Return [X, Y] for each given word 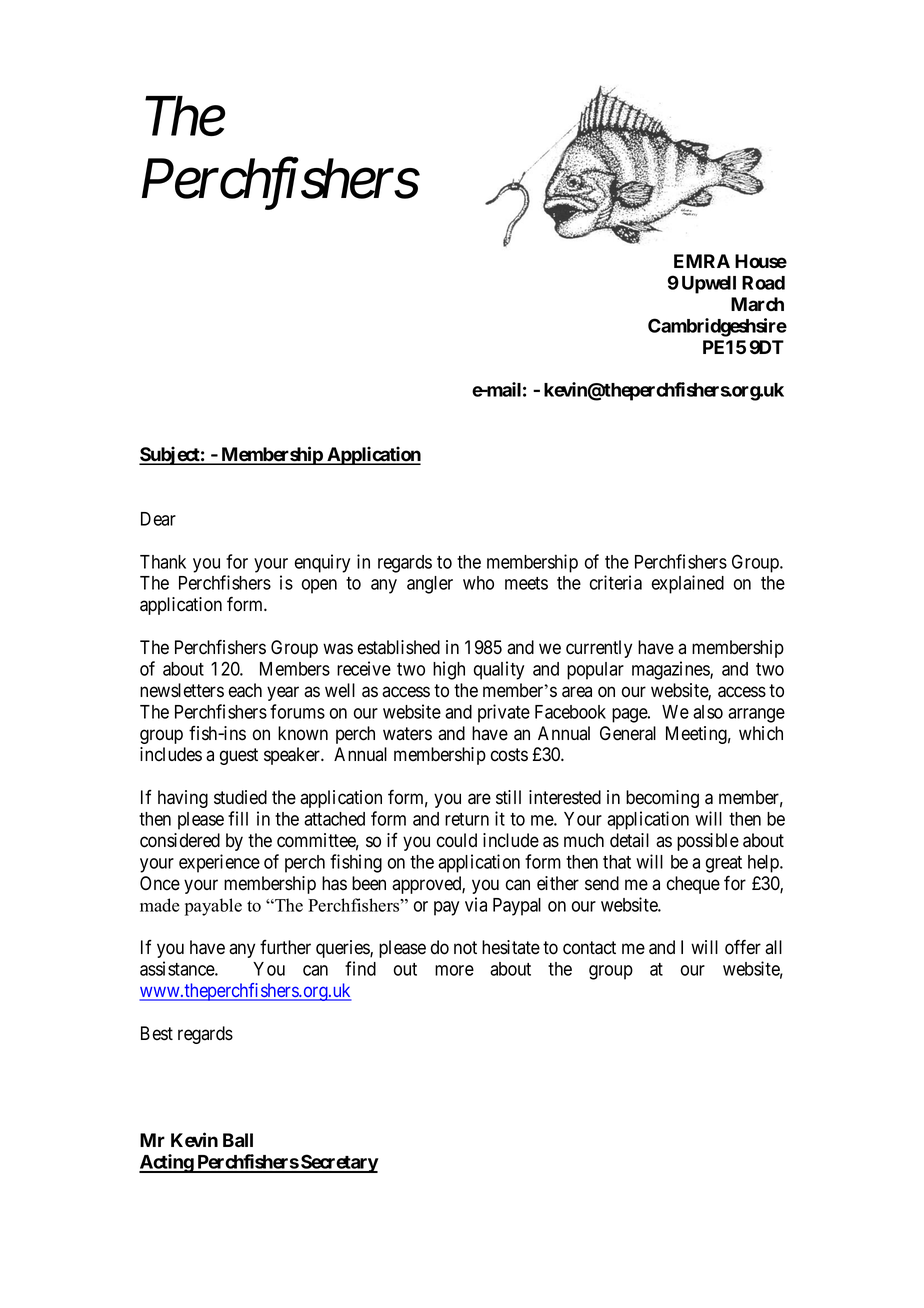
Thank [163, 562]
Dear [158, 519]
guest [239, 756]
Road [763, 283]
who [478, 583]
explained [687, 584]
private [504, 713]
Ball [238, 1140]
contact [589, 948]
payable [213, 907]
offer [743, 947]
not [465, 948]
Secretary [339, 1163]
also [708, 712]
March [757, 304]
